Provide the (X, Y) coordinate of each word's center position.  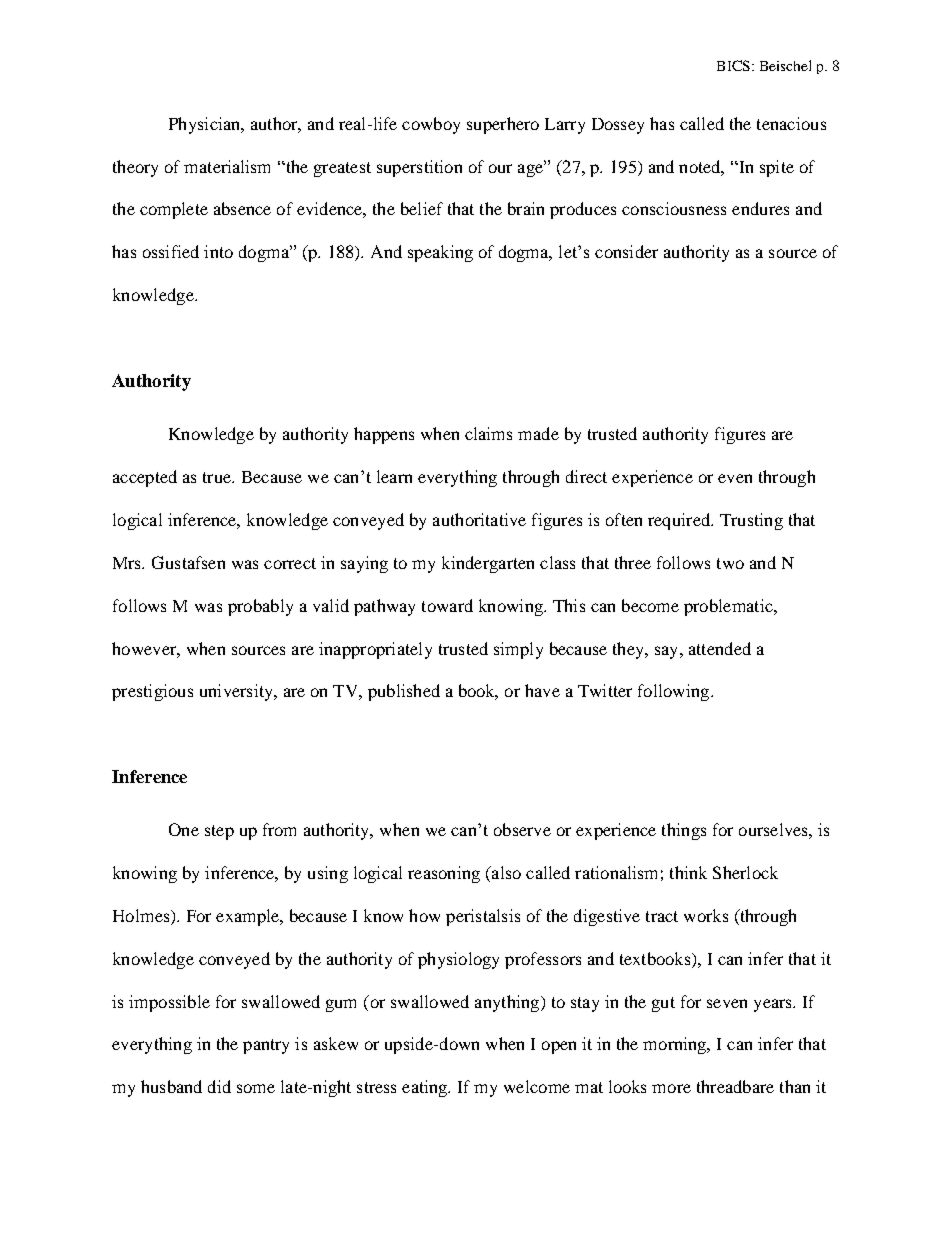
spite (777, 168)
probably (260, 607)
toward (447, 605)
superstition (419, 168)
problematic (729, 607)
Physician (206, 125)
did (219, 1086)
